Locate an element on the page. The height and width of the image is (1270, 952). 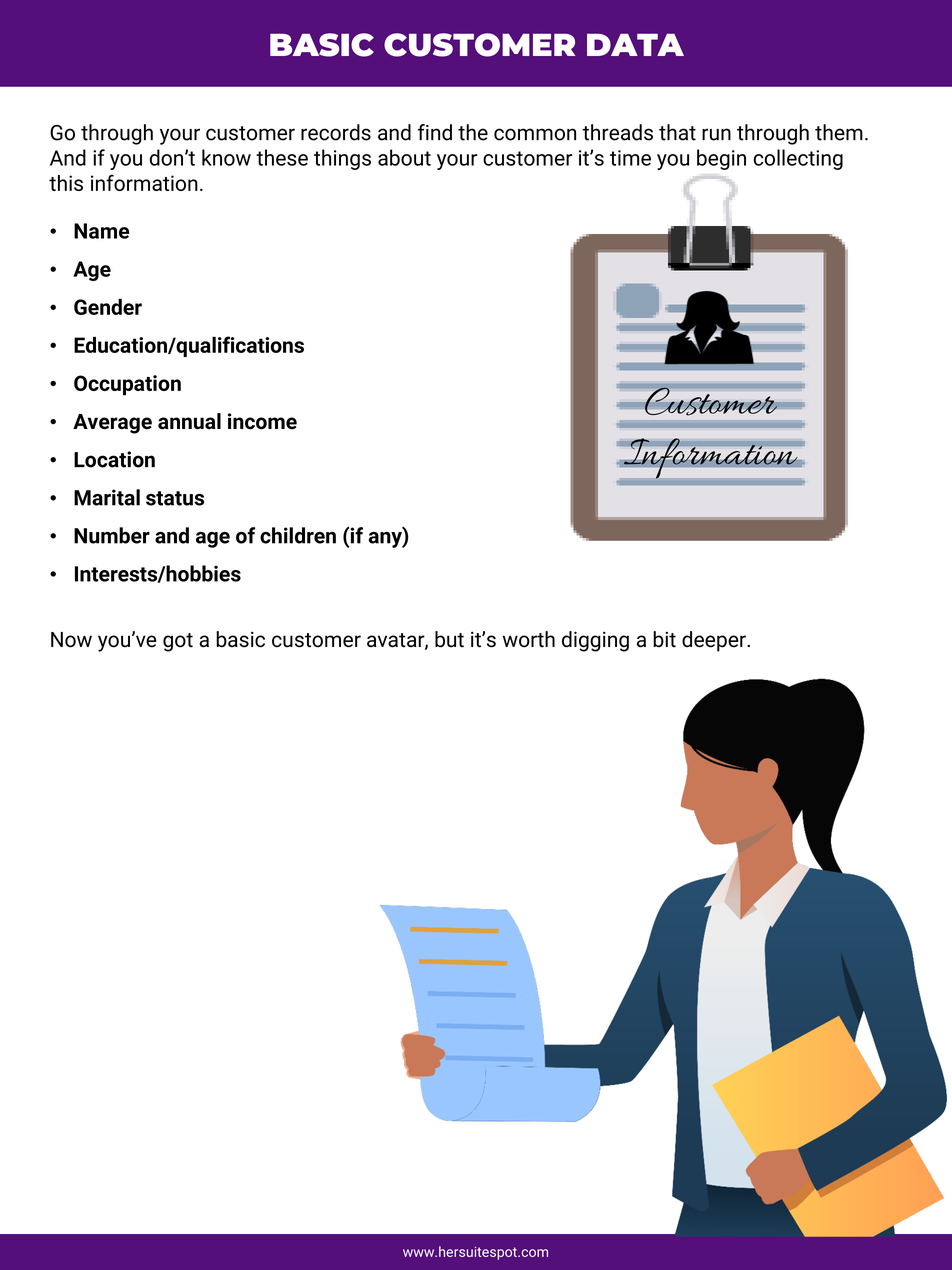
got is located at coordinates (178, 642).
